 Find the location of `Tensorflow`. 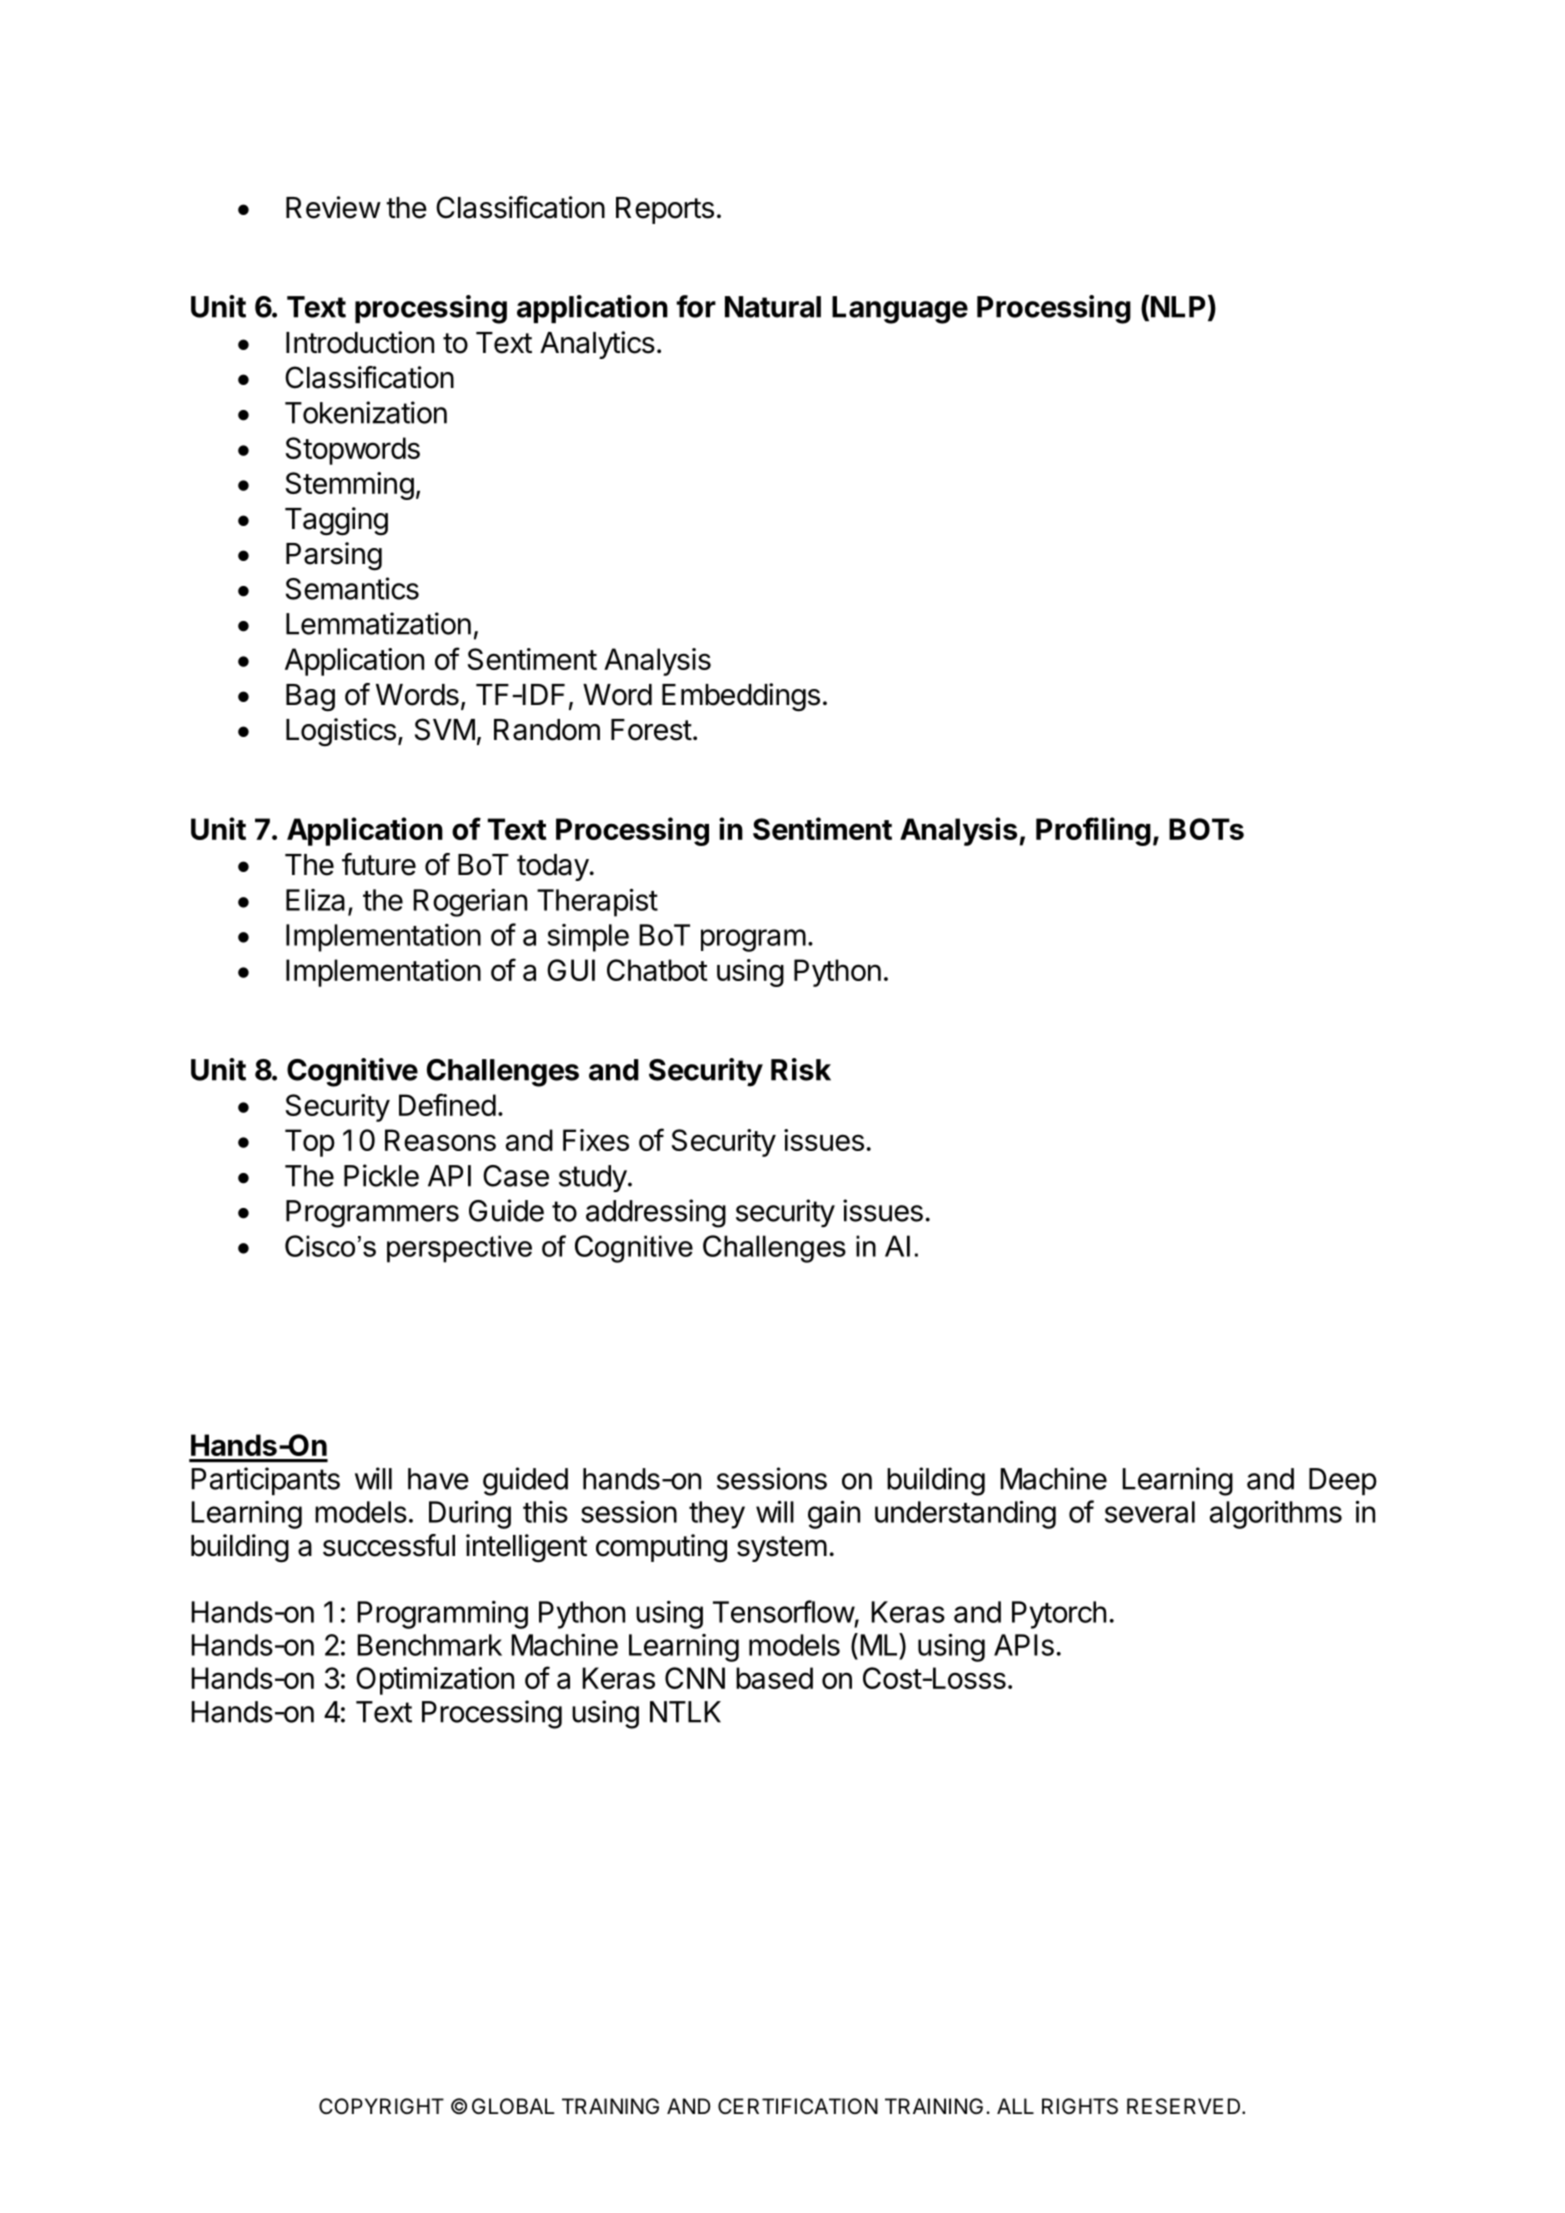

Tensorflow is located at coordinates (784, 1611).
